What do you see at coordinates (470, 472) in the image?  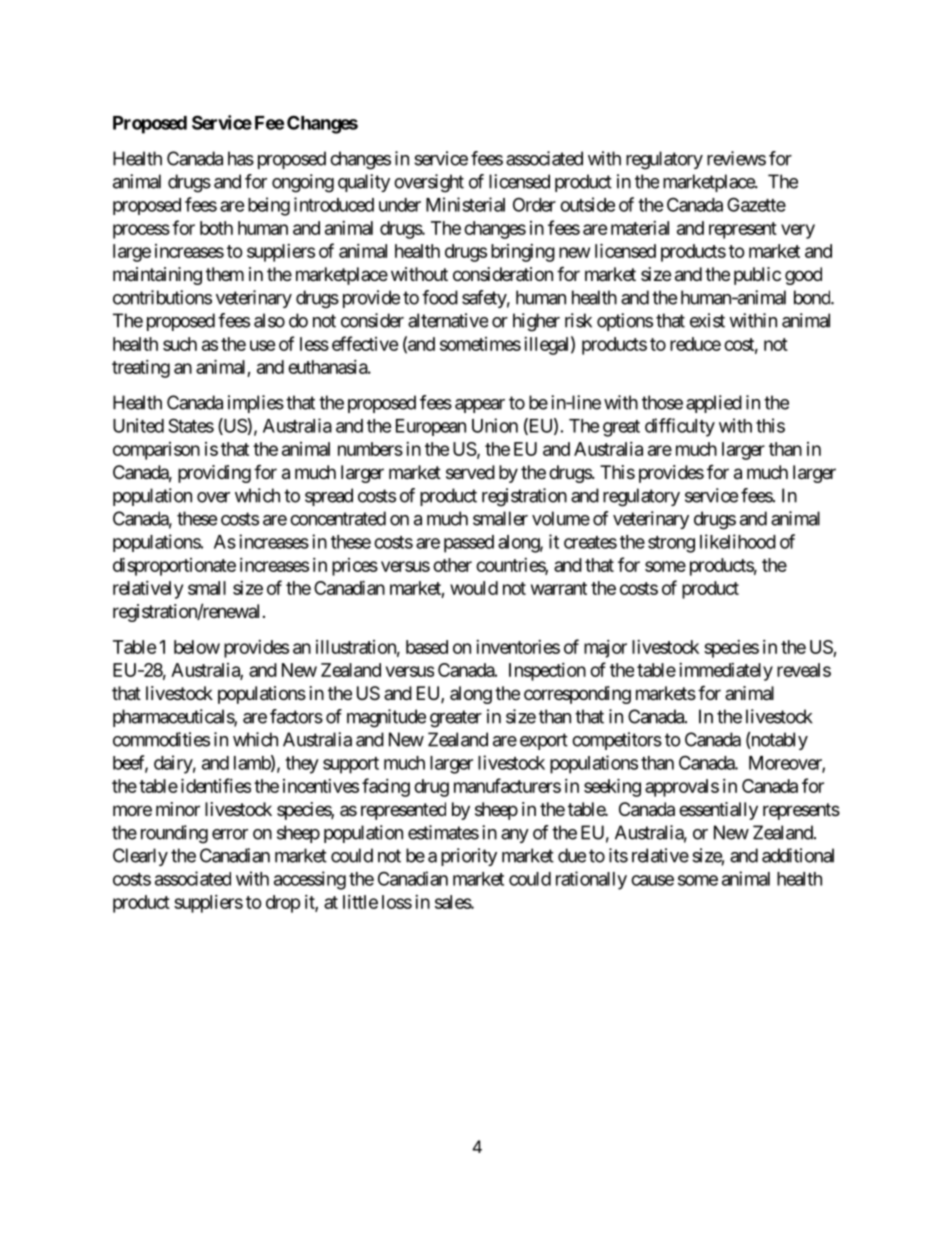 I see `served` at bounding box center [470, 472].
